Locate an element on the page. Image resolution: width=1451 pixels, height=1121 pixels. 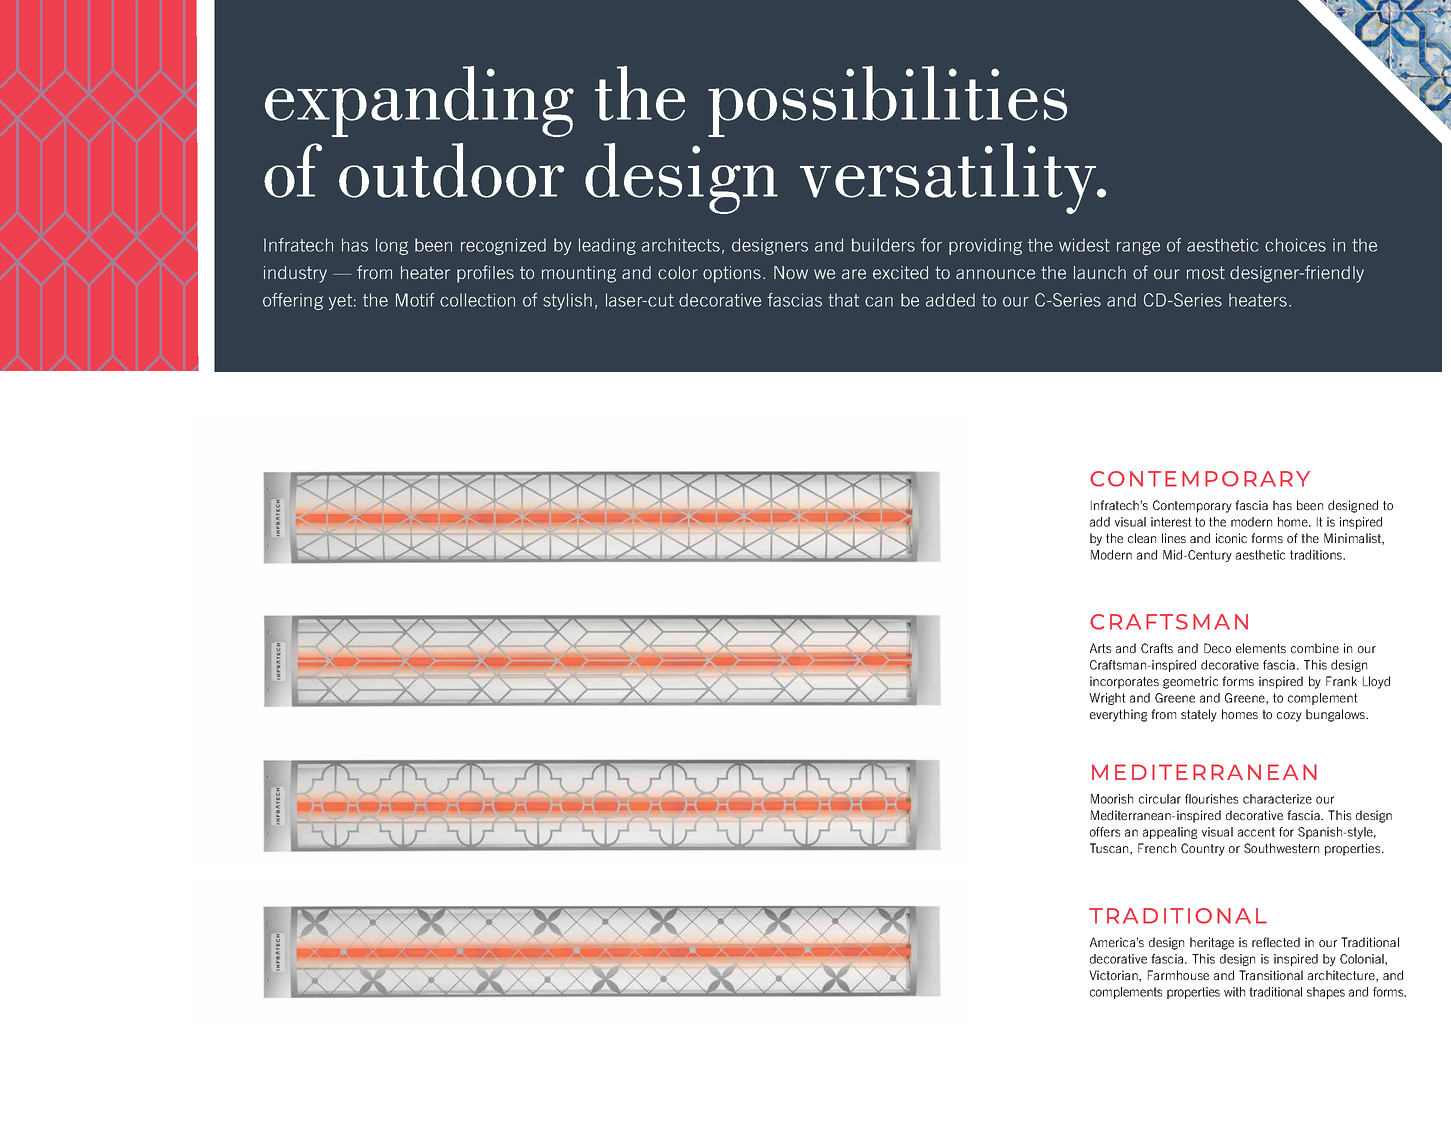
expanding is located at coordinates (419, 101).
